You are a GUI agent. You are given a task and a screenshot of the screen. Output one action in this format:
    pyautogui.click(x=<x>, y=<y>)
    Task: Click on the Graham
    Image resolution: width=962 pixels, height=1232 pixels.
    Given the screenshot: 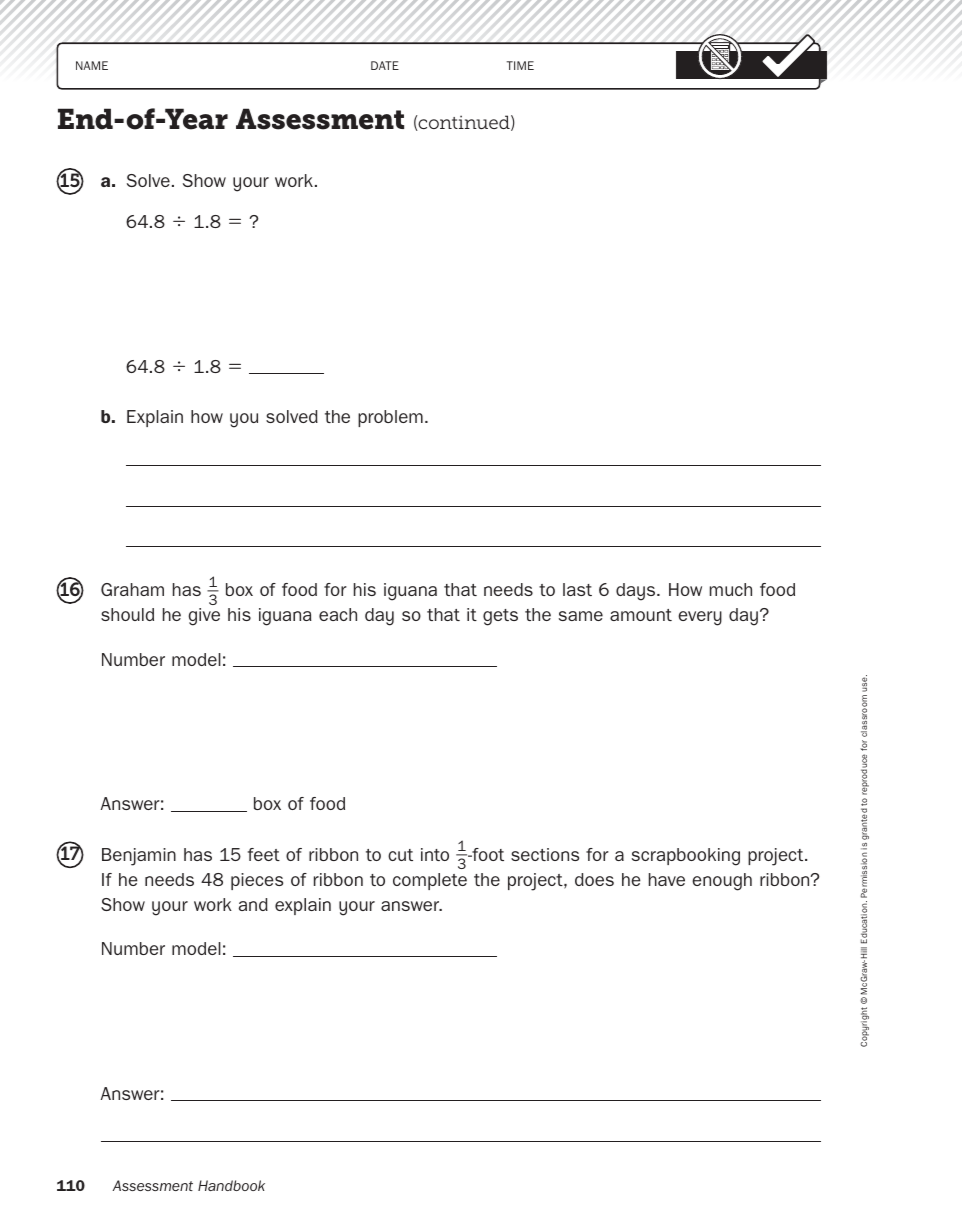 What is the action you would take?
    pyautogui.click(x=132, y=589)
